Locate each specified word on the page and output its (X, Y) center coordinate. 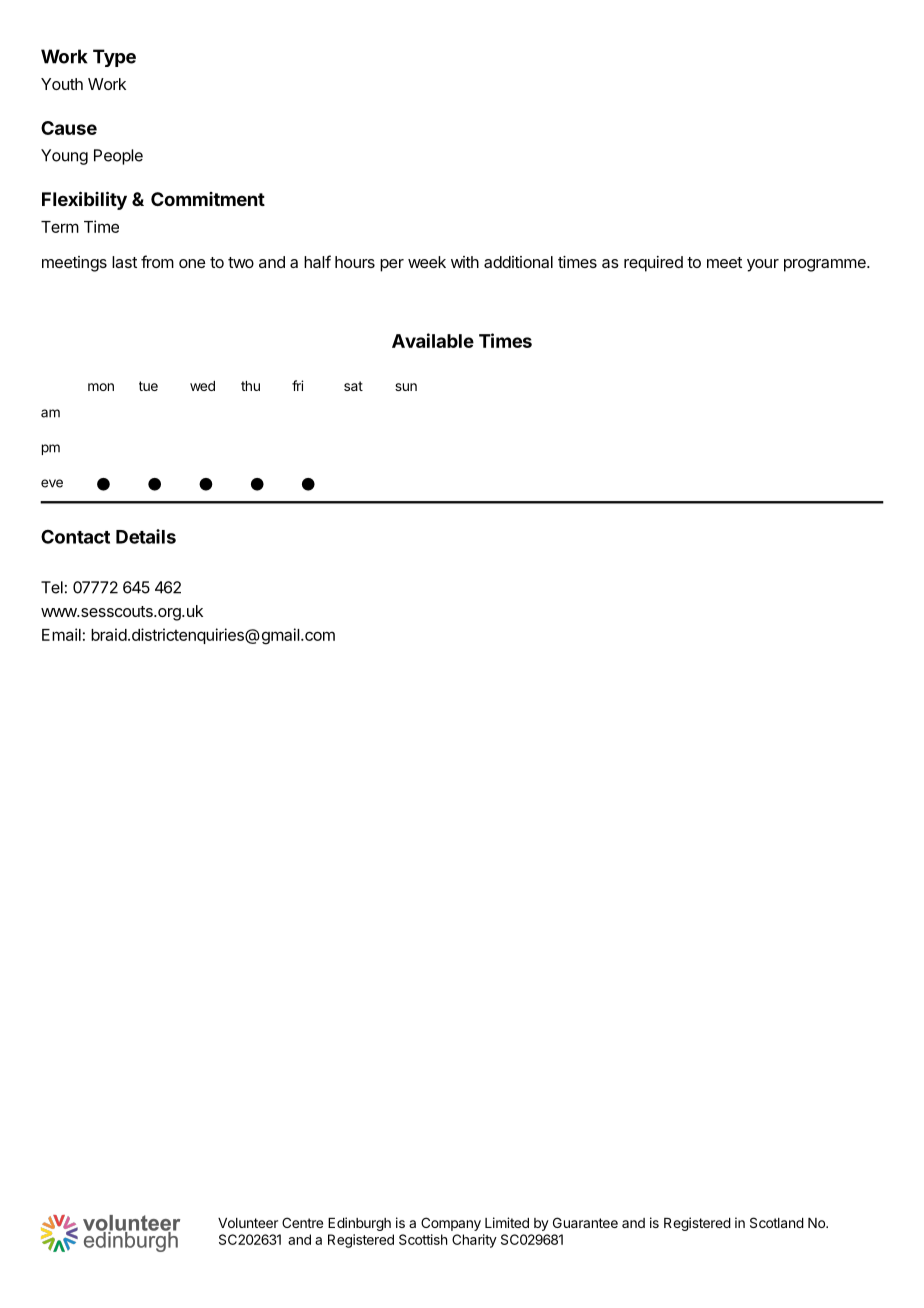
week (427, 262)
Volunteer (248, 1223)
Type (114, 58)
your (763, 265)
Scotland (777, 1222)
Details (146, 536)
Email (61, 634)
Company (451, 1224)
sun (406, 387)
